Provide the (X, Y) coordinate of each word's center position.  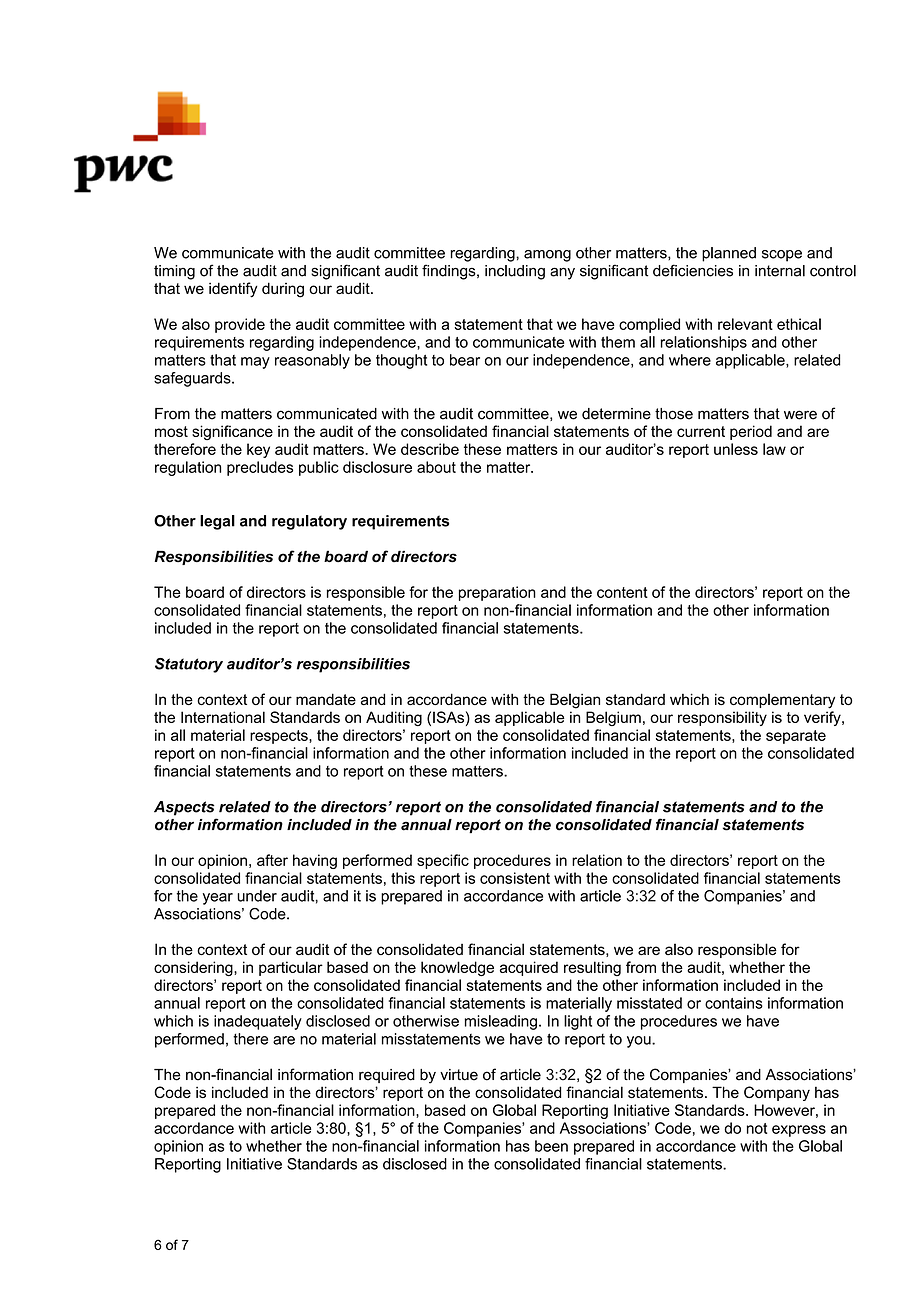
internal (780, 271)
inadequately (258, 1022)
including (515, 272)
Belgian (575, 701)
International (223, 717)
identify (233, 290)
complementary (782, 701)
